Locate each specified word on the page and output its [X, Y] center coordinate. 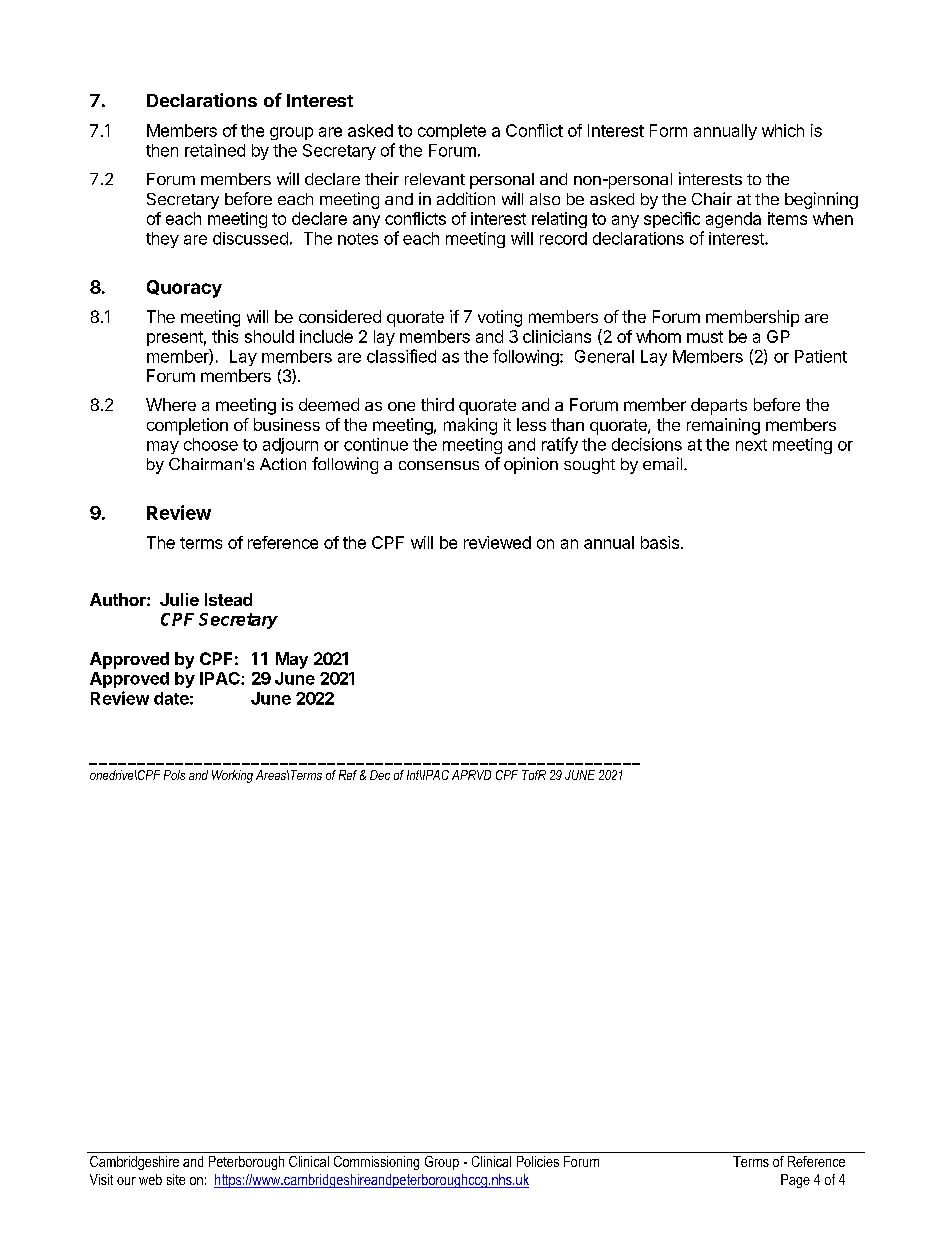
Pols [174, 775]
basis [660, 542]
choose [211, 444]
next [751, 445]
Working [232, 776]
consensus [439, 465]
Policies [538, 1161]
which [783, 130]
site [176, 1179]
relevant [435, 179]
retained [215, 150]
